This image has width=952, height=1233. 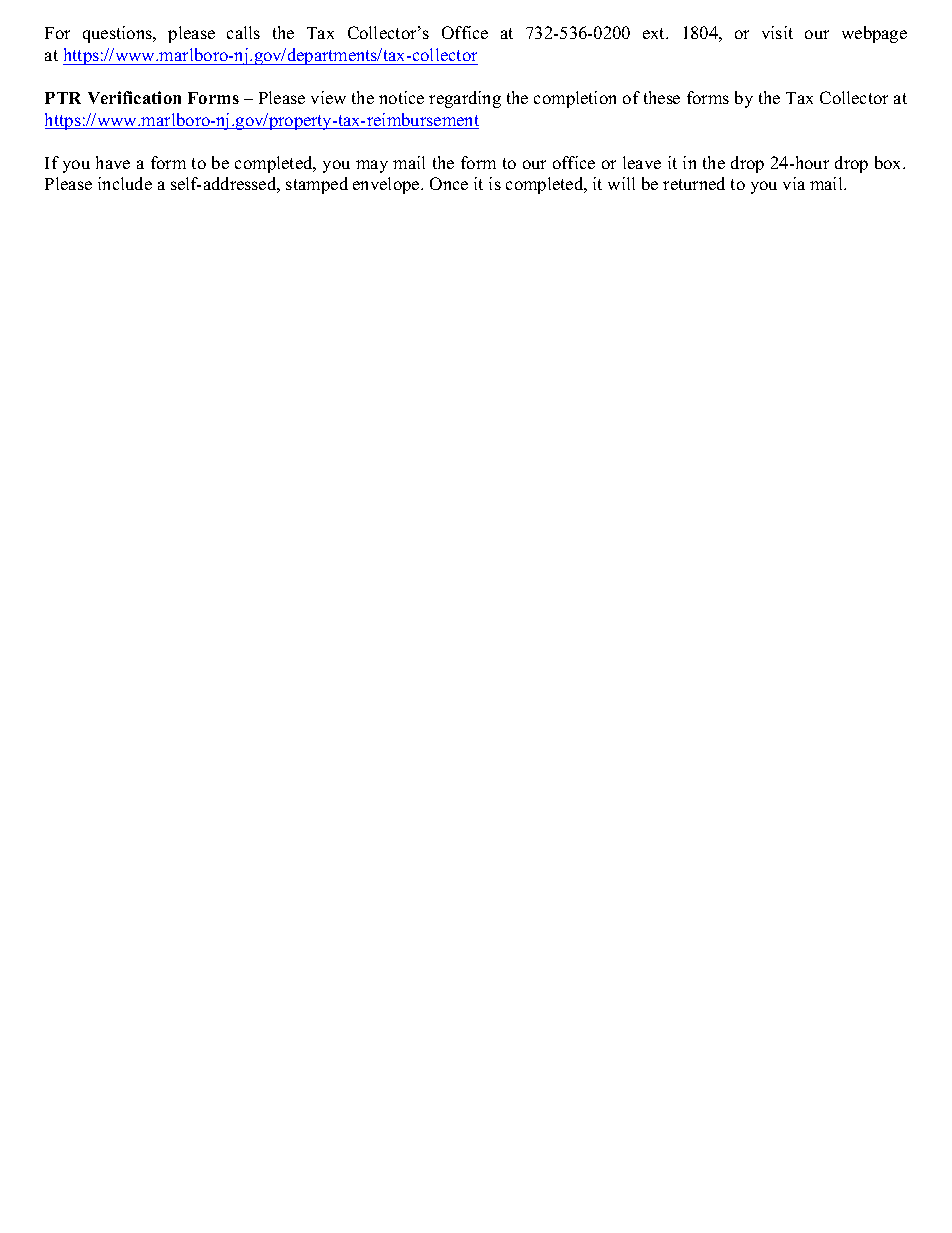 I want to click on via, so click(x=794, y=183).
